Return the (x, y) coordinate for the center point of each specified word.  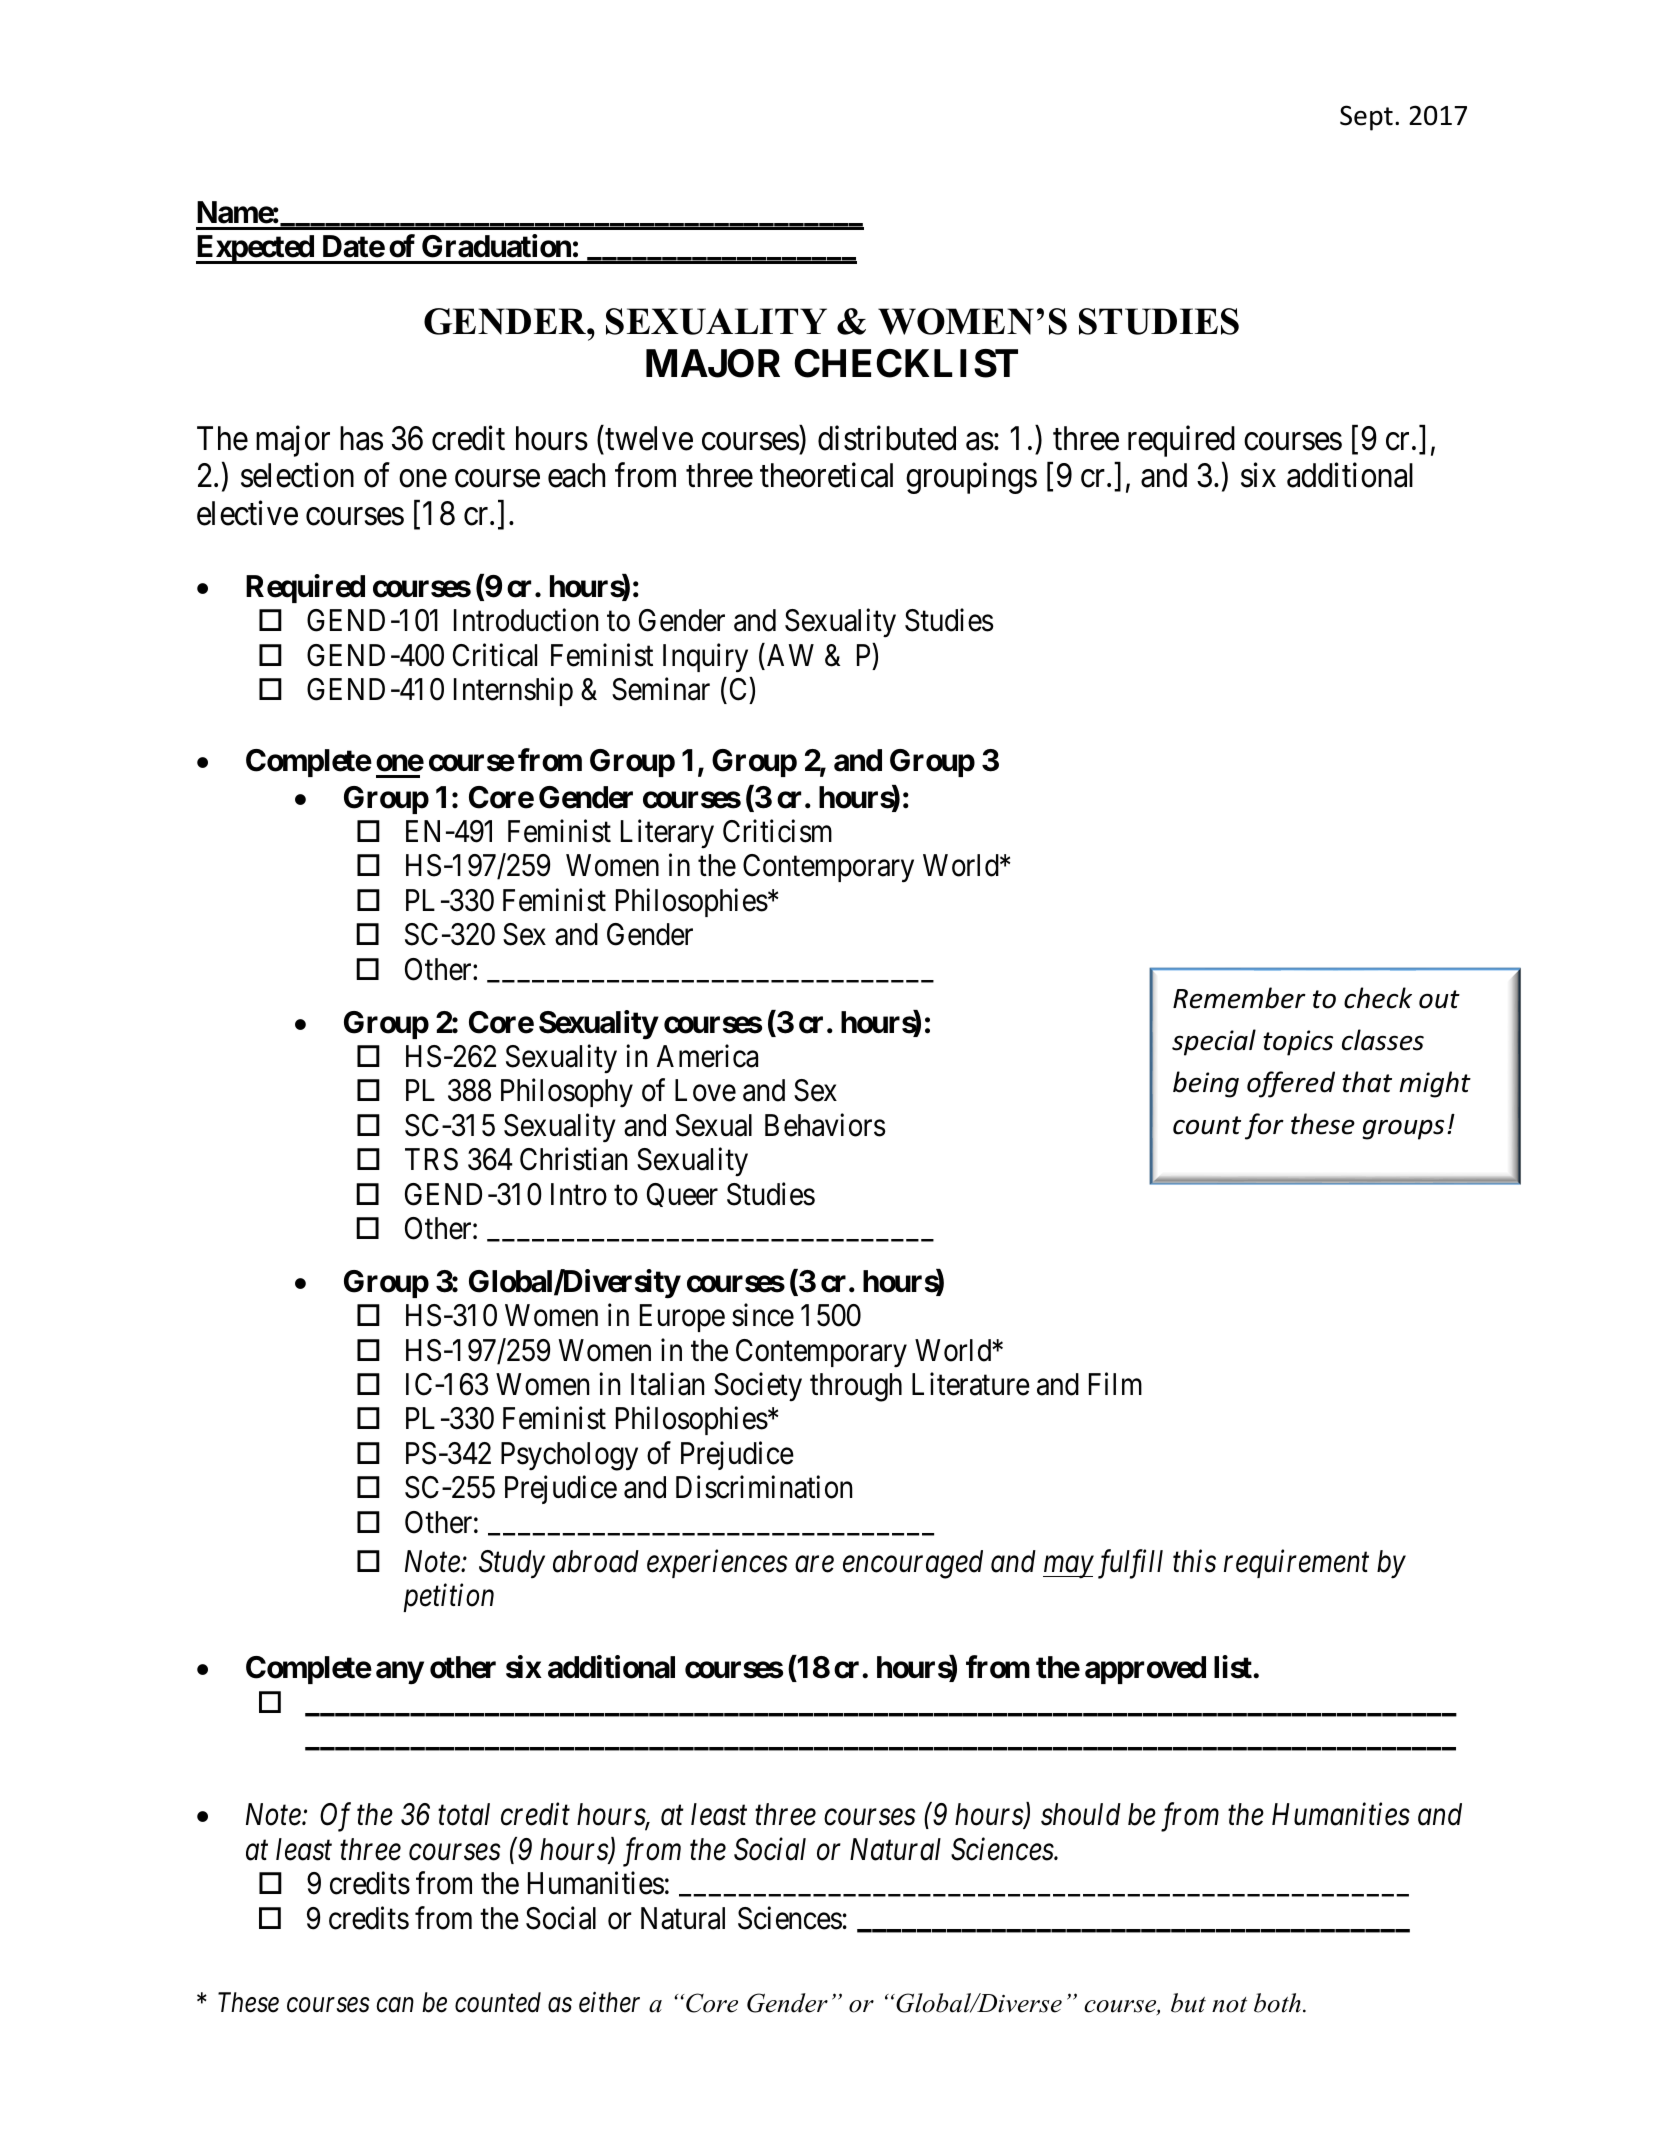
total (464, 1814)
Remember (1239, 998)
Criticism (777, 831)
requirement (1296, 1564)
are (814, 1565)
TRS (431, 1159)
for (1264, 1126)
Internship (513, 691)
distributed (887, 438)
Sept (1366, 118)
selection (297, 475)
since (763, 1315)
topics (1298, 1043)
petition (448, 1598)
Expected (256, 249)
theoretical (826, 475)
